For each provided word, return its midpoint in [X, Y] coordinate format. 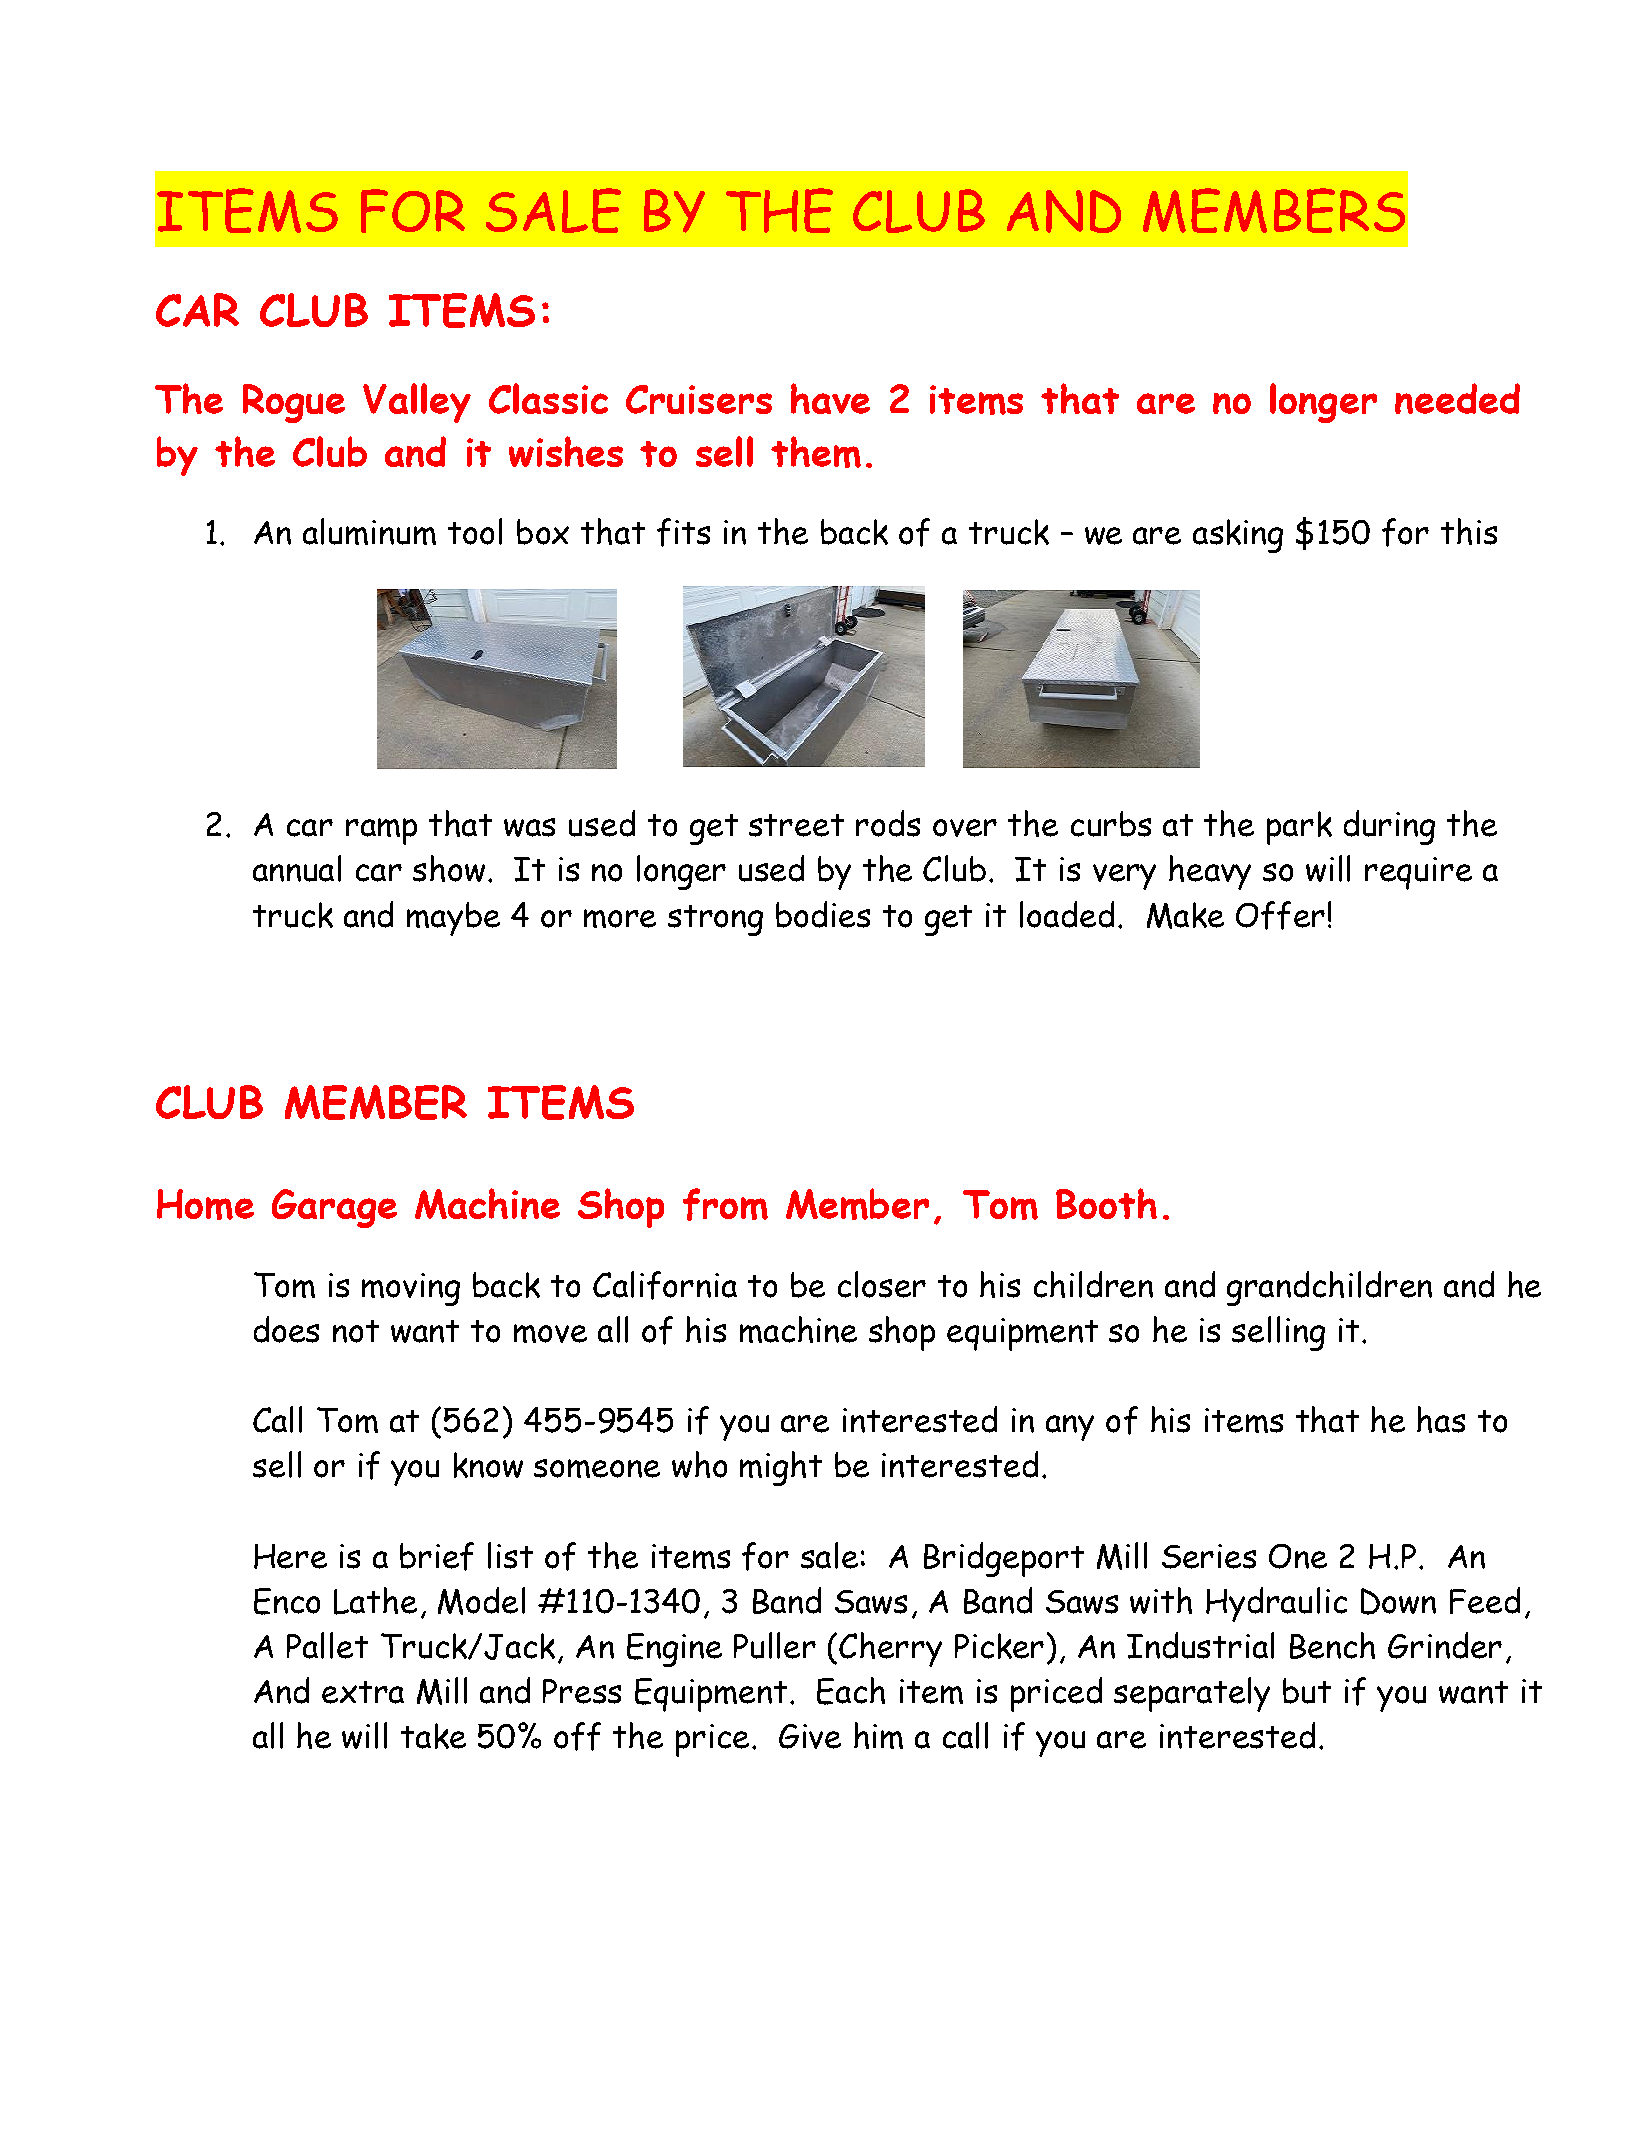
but [1307, 1691]
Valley [417, 403]
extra [363, 1692]
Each [851, 1691]
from [725, 1204]
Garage [334, 1208]
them [816, 452]
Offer [1280, 915]
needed [1457, 398]
